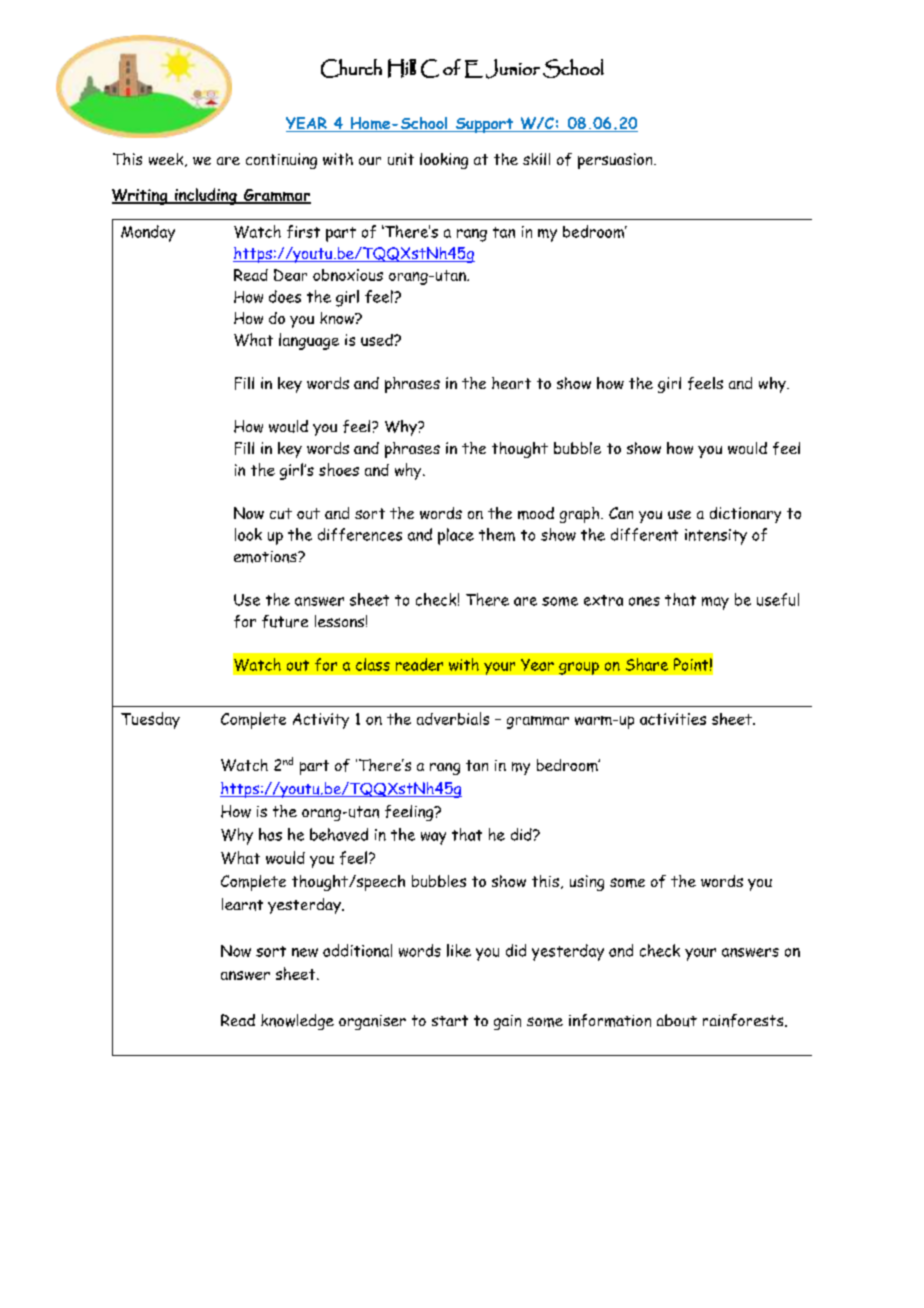 Image resolution: width=924 pixels, height=1308 pixels. Describe the element at coordinates (450, 1020) in the screenshot. I see `start` at that location.
